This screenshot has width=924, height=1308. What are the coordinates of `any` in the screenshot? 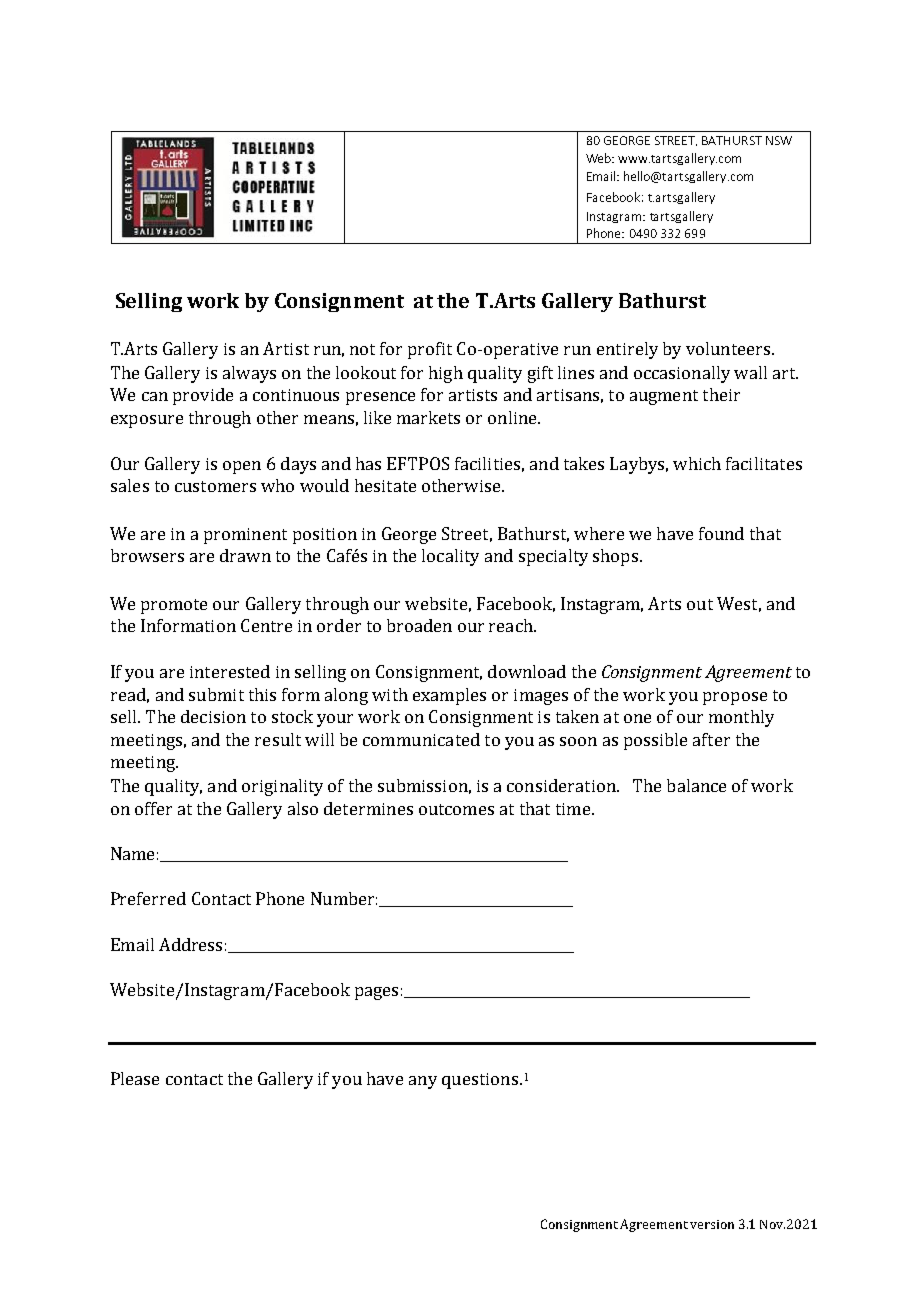 It's located at (423, 1082).
